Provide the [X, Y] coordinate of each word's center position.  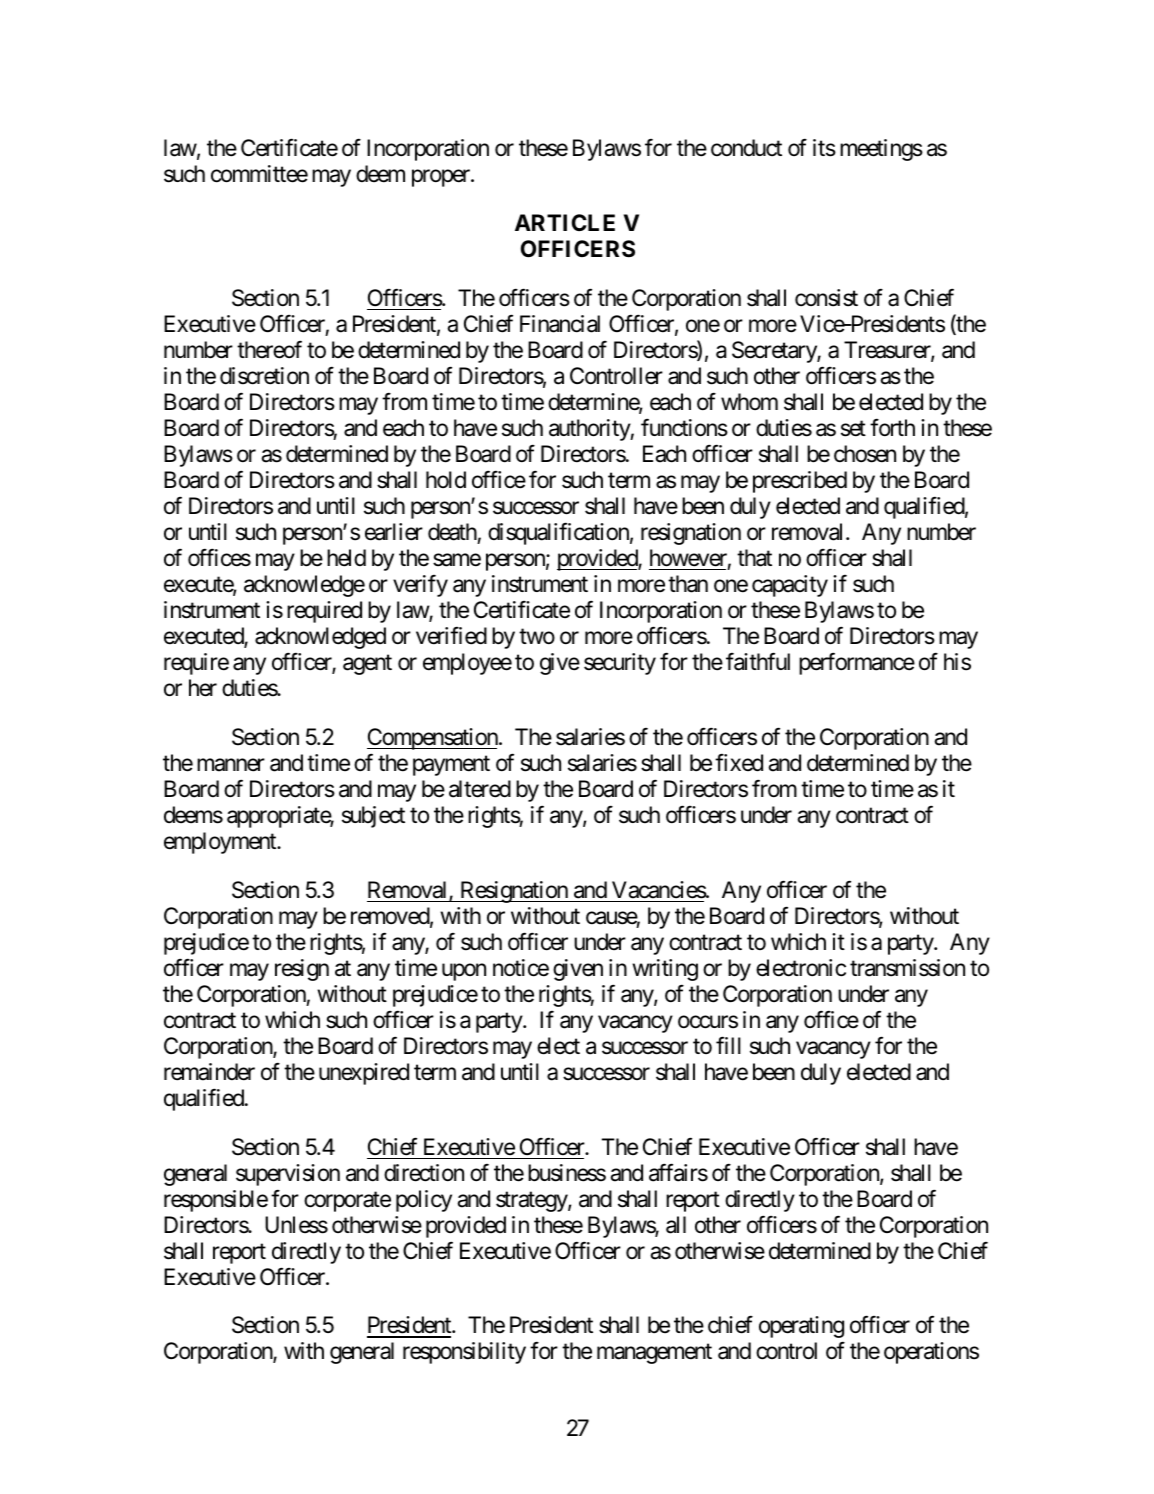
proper [442, 178]
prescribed [800, 482]
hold [446, 480]
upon [464, 972]
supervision [288, 1175]
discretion [264, 376]
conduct [746, 148]
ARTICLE [565, 222]
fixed [739, 763]
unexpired [364, 1074]
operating [801, 1327]
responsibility [464, 1353]
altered [480, 789]
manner [231, 765]
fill [728, 1045]
